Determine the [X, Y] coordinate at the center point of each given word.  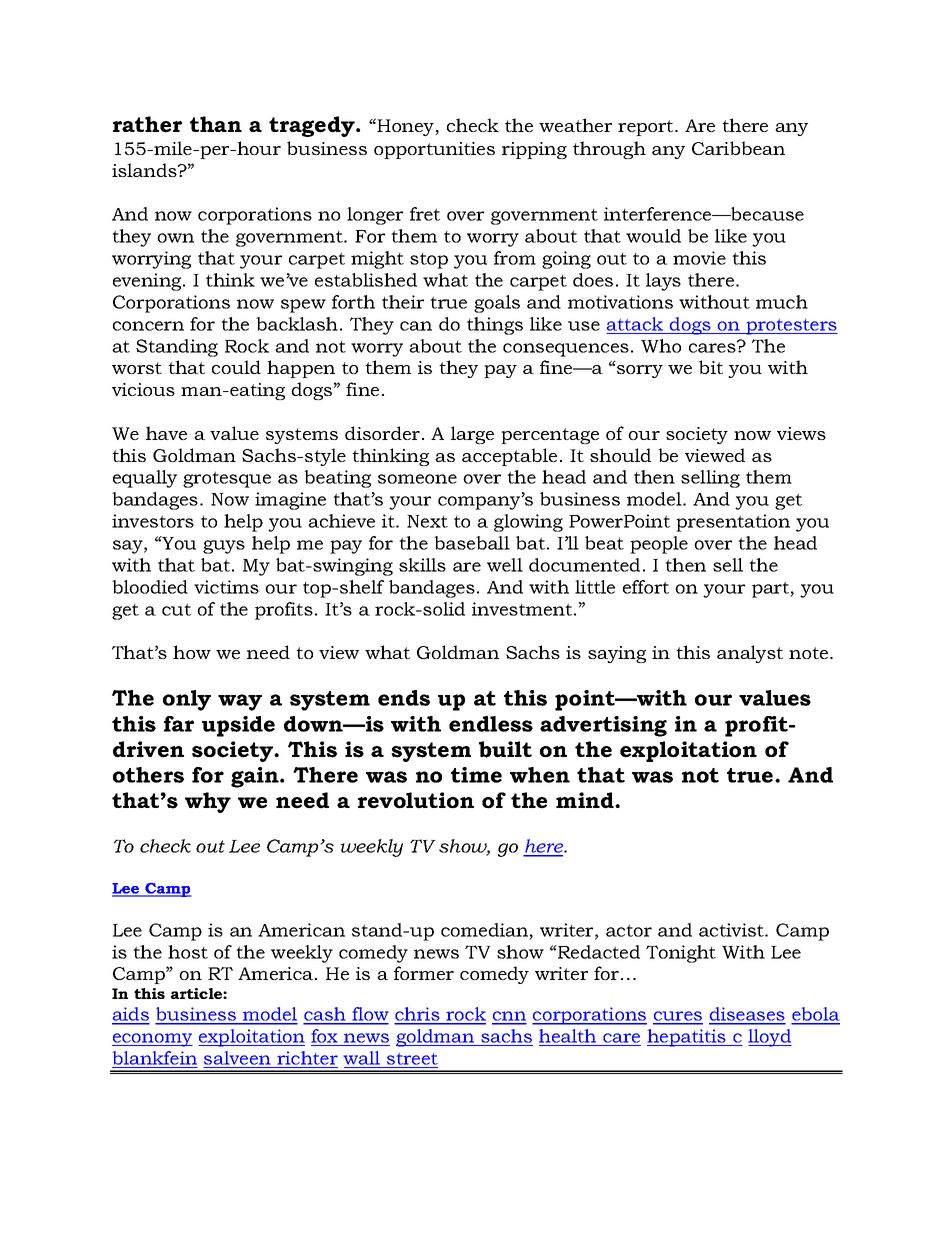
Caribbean [738, 148]
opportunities [434, 150]
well [505, 565]
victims [226, 587]
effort [646, 587]
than [216, 124]
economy [152, 1040]
